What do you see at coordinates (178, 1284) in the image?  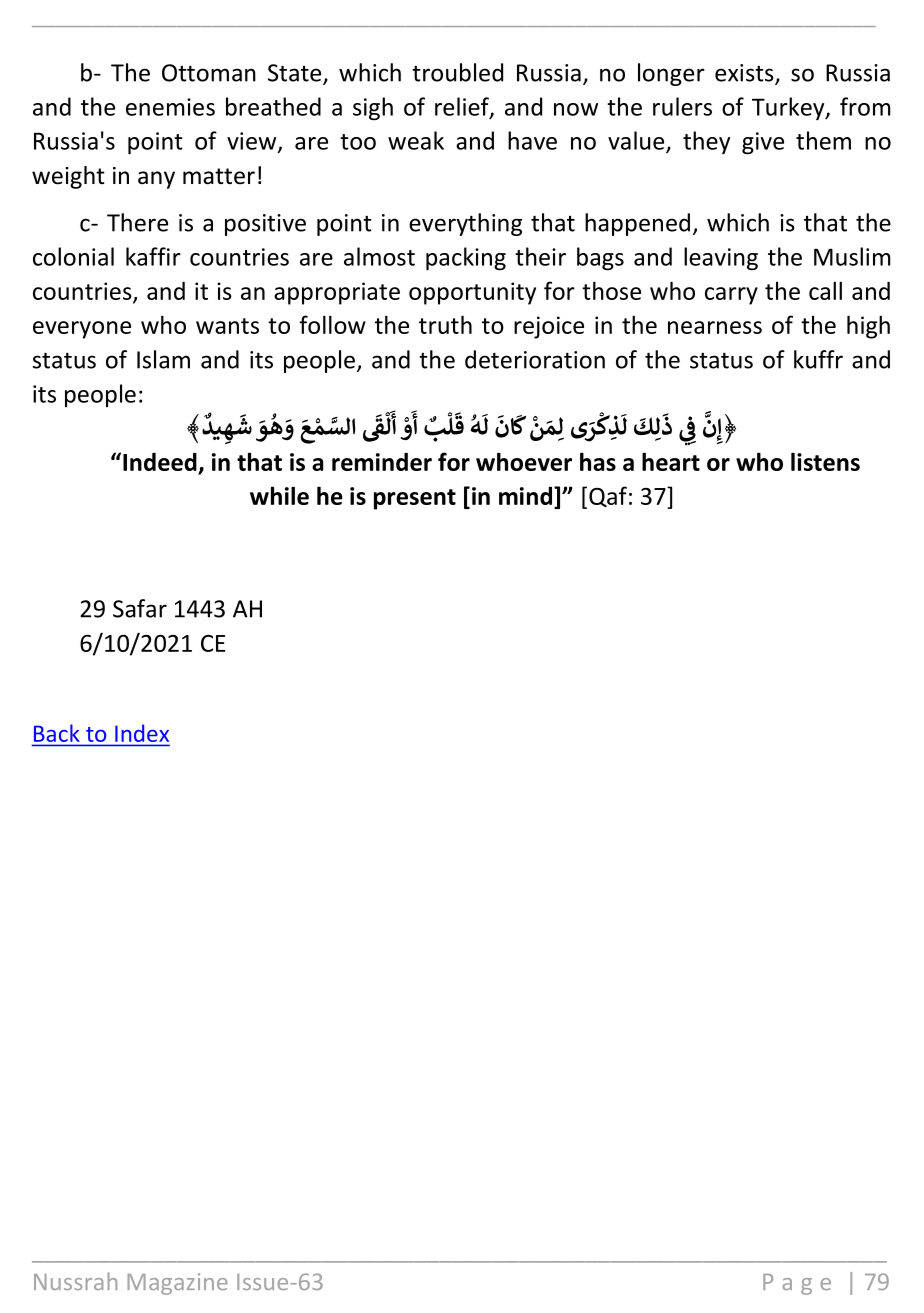 I see `Magazine` at bounding box center [178, 1284].
